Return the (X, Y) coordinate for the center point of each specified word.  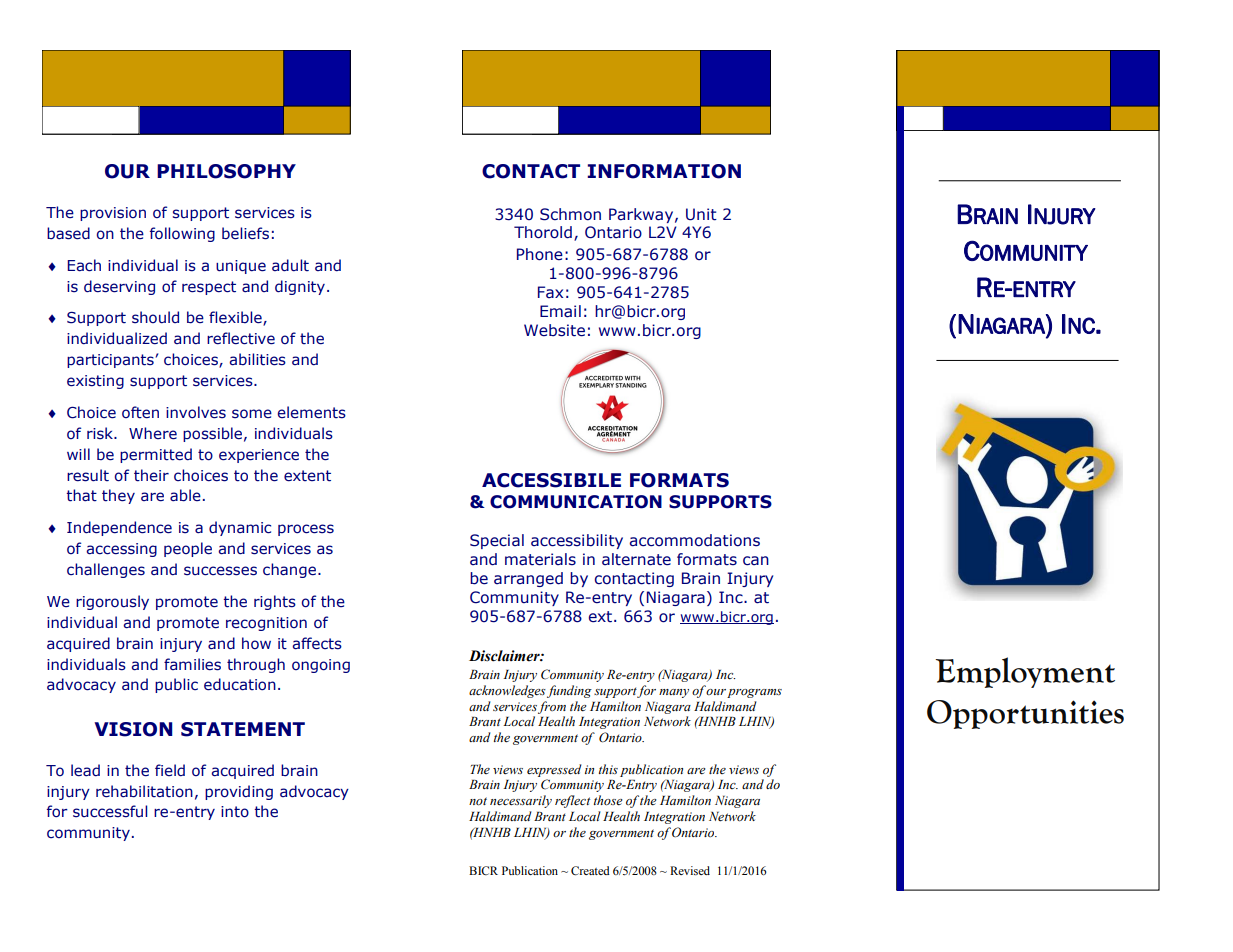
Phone (540, 254)
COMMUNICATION (576, 502)
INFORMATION (664, 171)
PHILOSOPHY (226, 171)
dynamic (240, 528)
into (235, 812)
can (756, 561)
